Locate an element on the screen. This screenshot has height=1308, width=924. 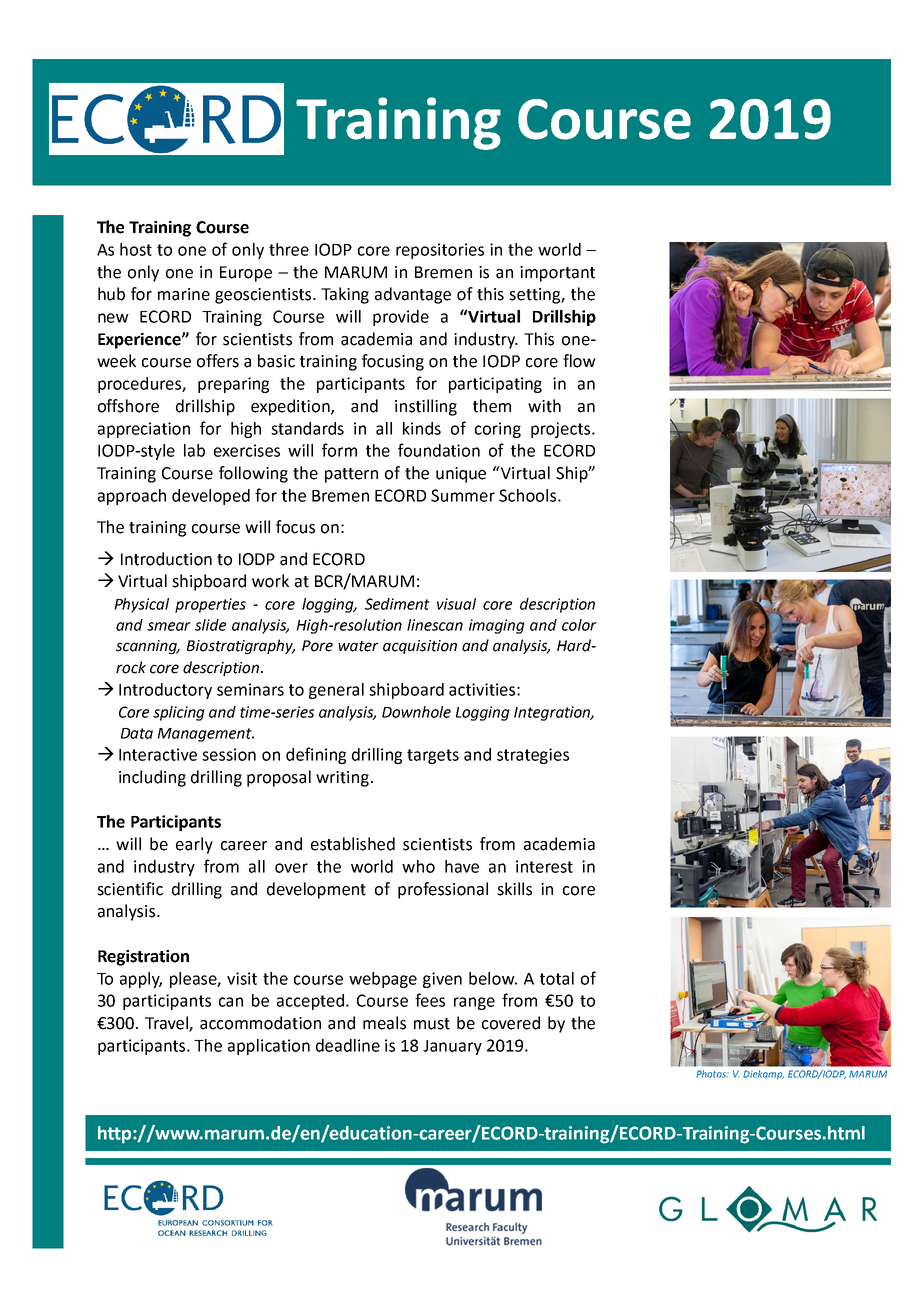
apply is located at coordinates (141, 980).
